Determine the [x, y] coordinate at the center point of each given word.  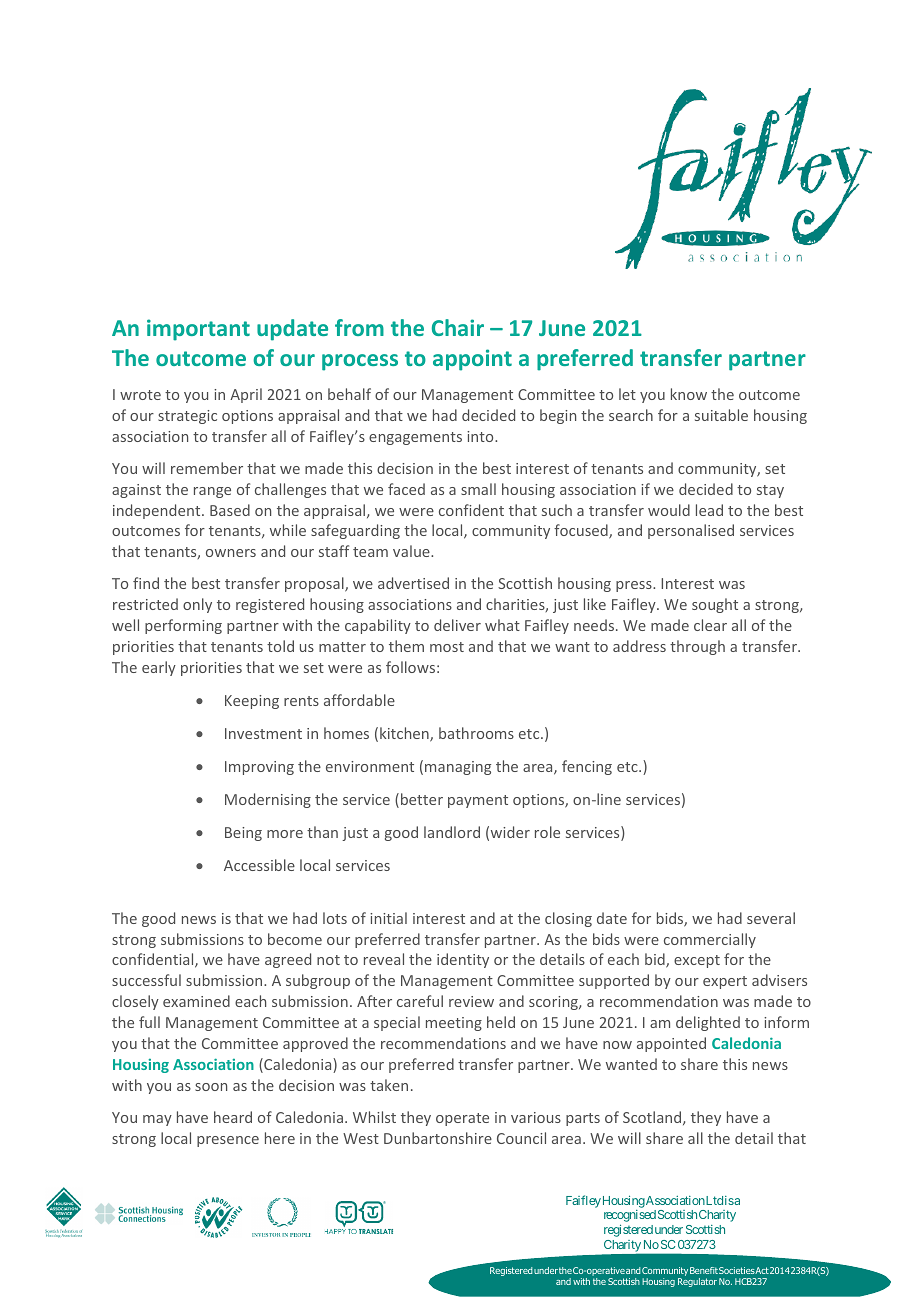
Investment [263, 733]
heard [233, 1117]
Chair [458, 327]
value [412, 551]
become [295, 939]
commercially [710, 940]
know [689, 394]
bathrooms [476, 733]
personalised [691, 531]
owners [231, 553]
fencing [587, 767]
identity [463, 960]
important [198, 330]
